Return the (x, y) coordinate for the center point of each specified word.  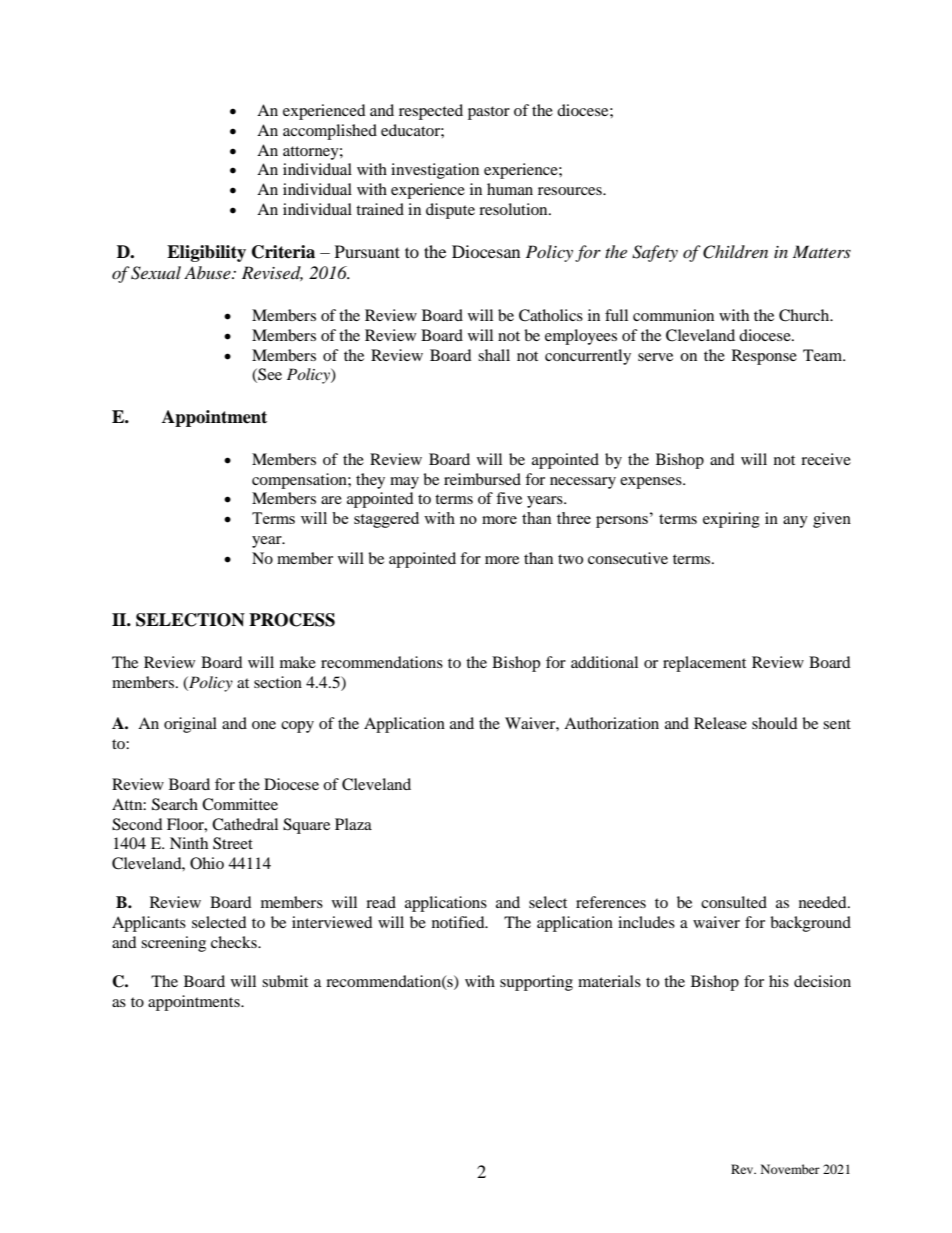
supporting (536, 983)
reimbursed (482, 479)
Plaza (353, 824)
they (370, 481)
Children (735, 252)
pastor (489, 113)
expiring (731, 520)
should (775, 723)
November (790, 1169)
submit (285, 981)
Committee (240, 804)
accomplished (330, 132)
